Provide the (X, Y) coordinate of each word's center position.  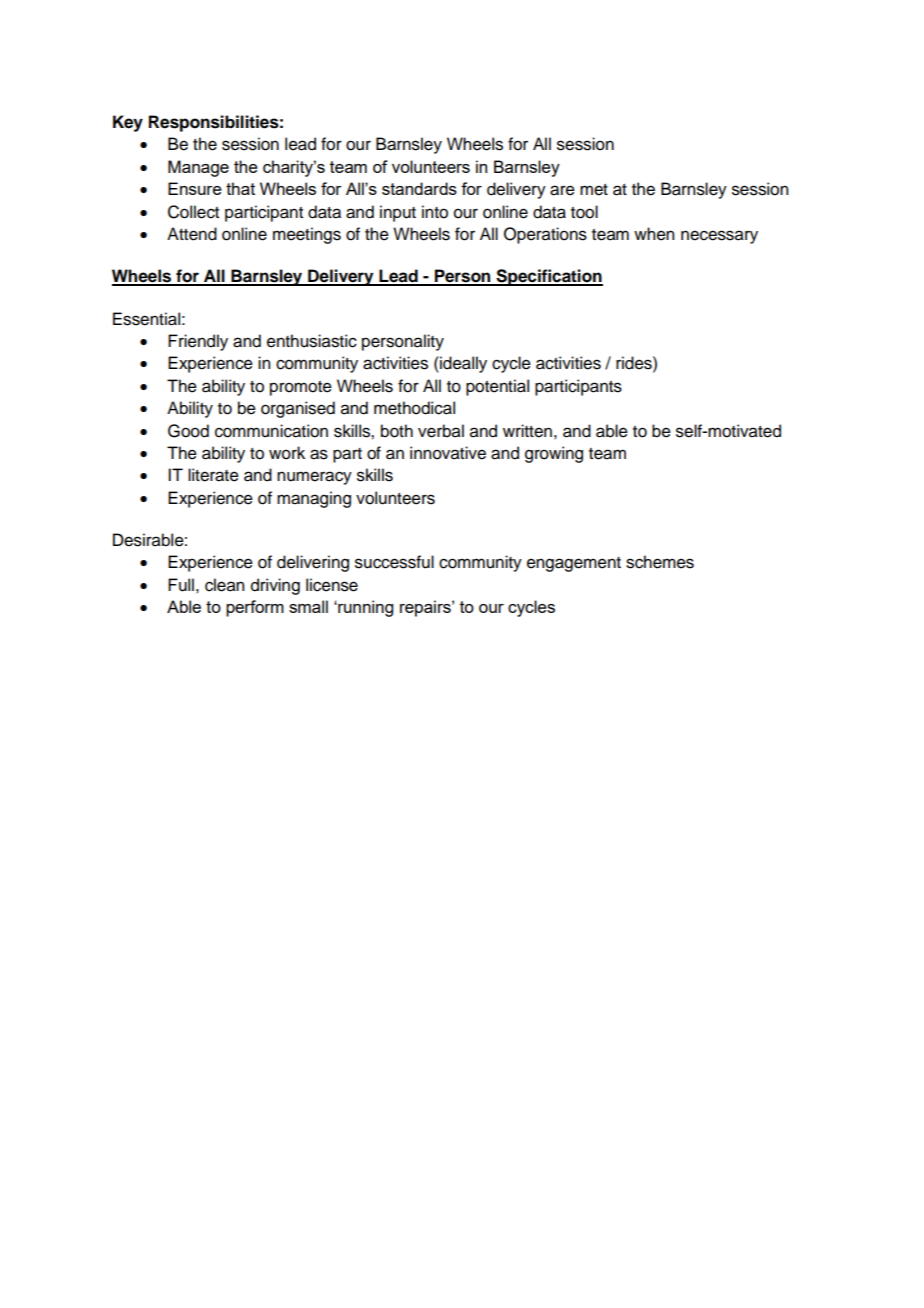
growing (554, 454)
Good (188, 431)
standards (419, 188)
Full (181, 585)
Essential (146, 319)
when (654, 234)
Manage (198, 168)
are (562, 190)
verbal (441, 431)
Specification (548, 277)
